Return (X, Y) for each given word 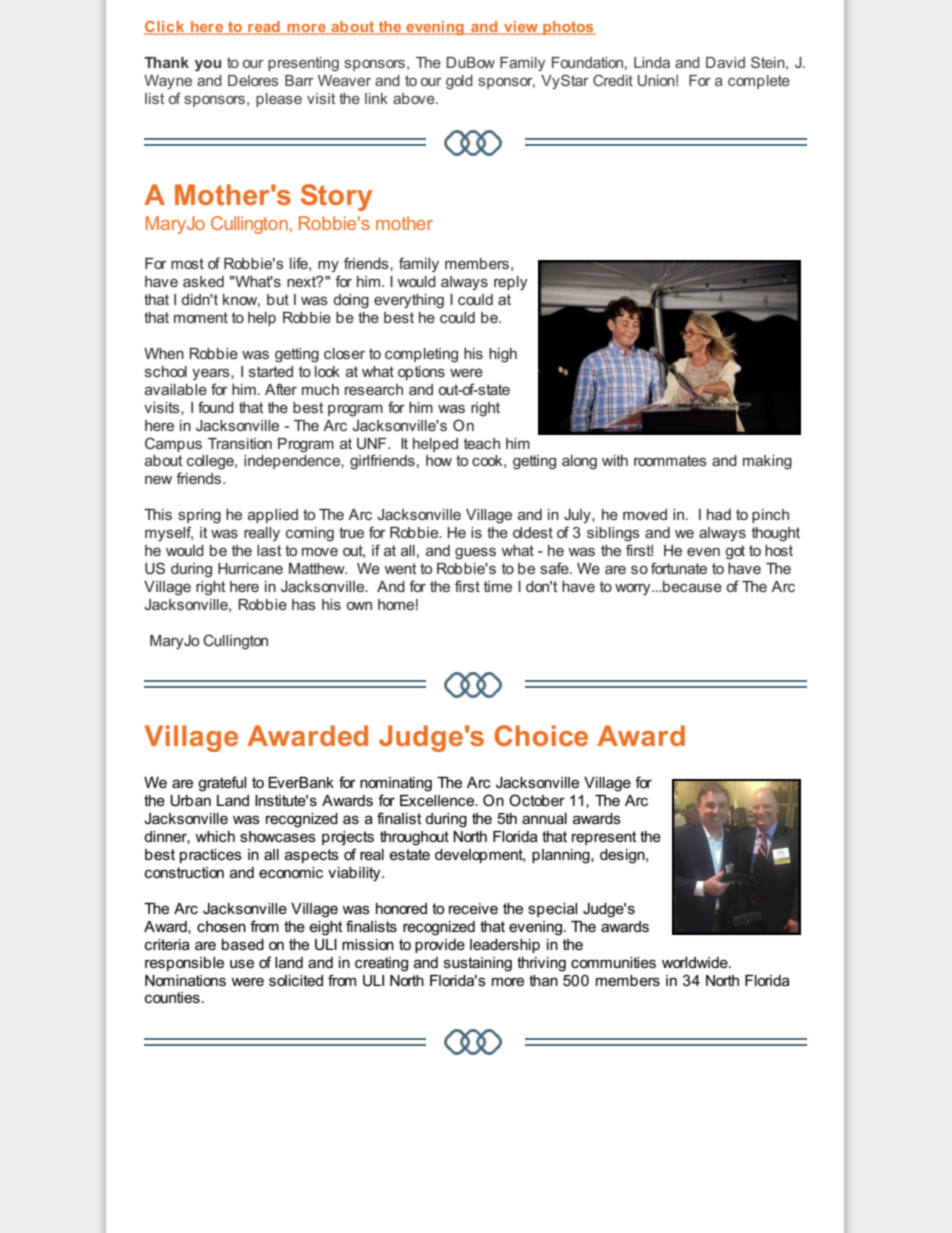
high (503, 355)
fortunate (679, 568)
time (498, 586)
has (304, 604)
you (208, 66)
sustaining (478, 964)
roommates (670, 460)
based (243, 944)
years (212, 374)
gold (459, 82)
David (725, 62)
